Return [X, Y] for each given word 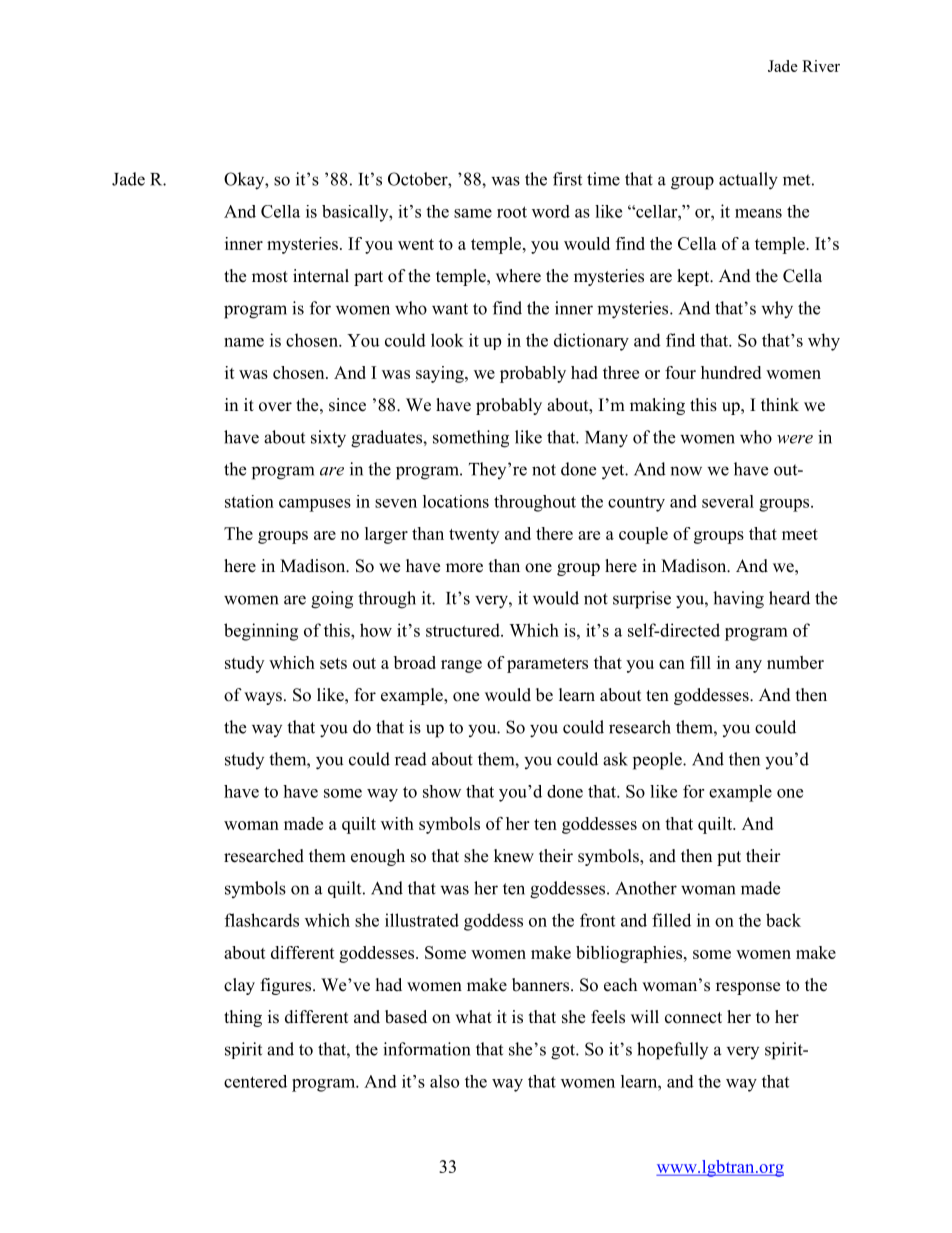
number [795, 662]
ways [263, 698]
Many [606, 439]
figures [287, 986]
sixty [328, 439]
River [821, 66]
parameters [547, 665]
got [564, 1052]
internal [321, 276]
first [567, 179]
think [780, 404]
